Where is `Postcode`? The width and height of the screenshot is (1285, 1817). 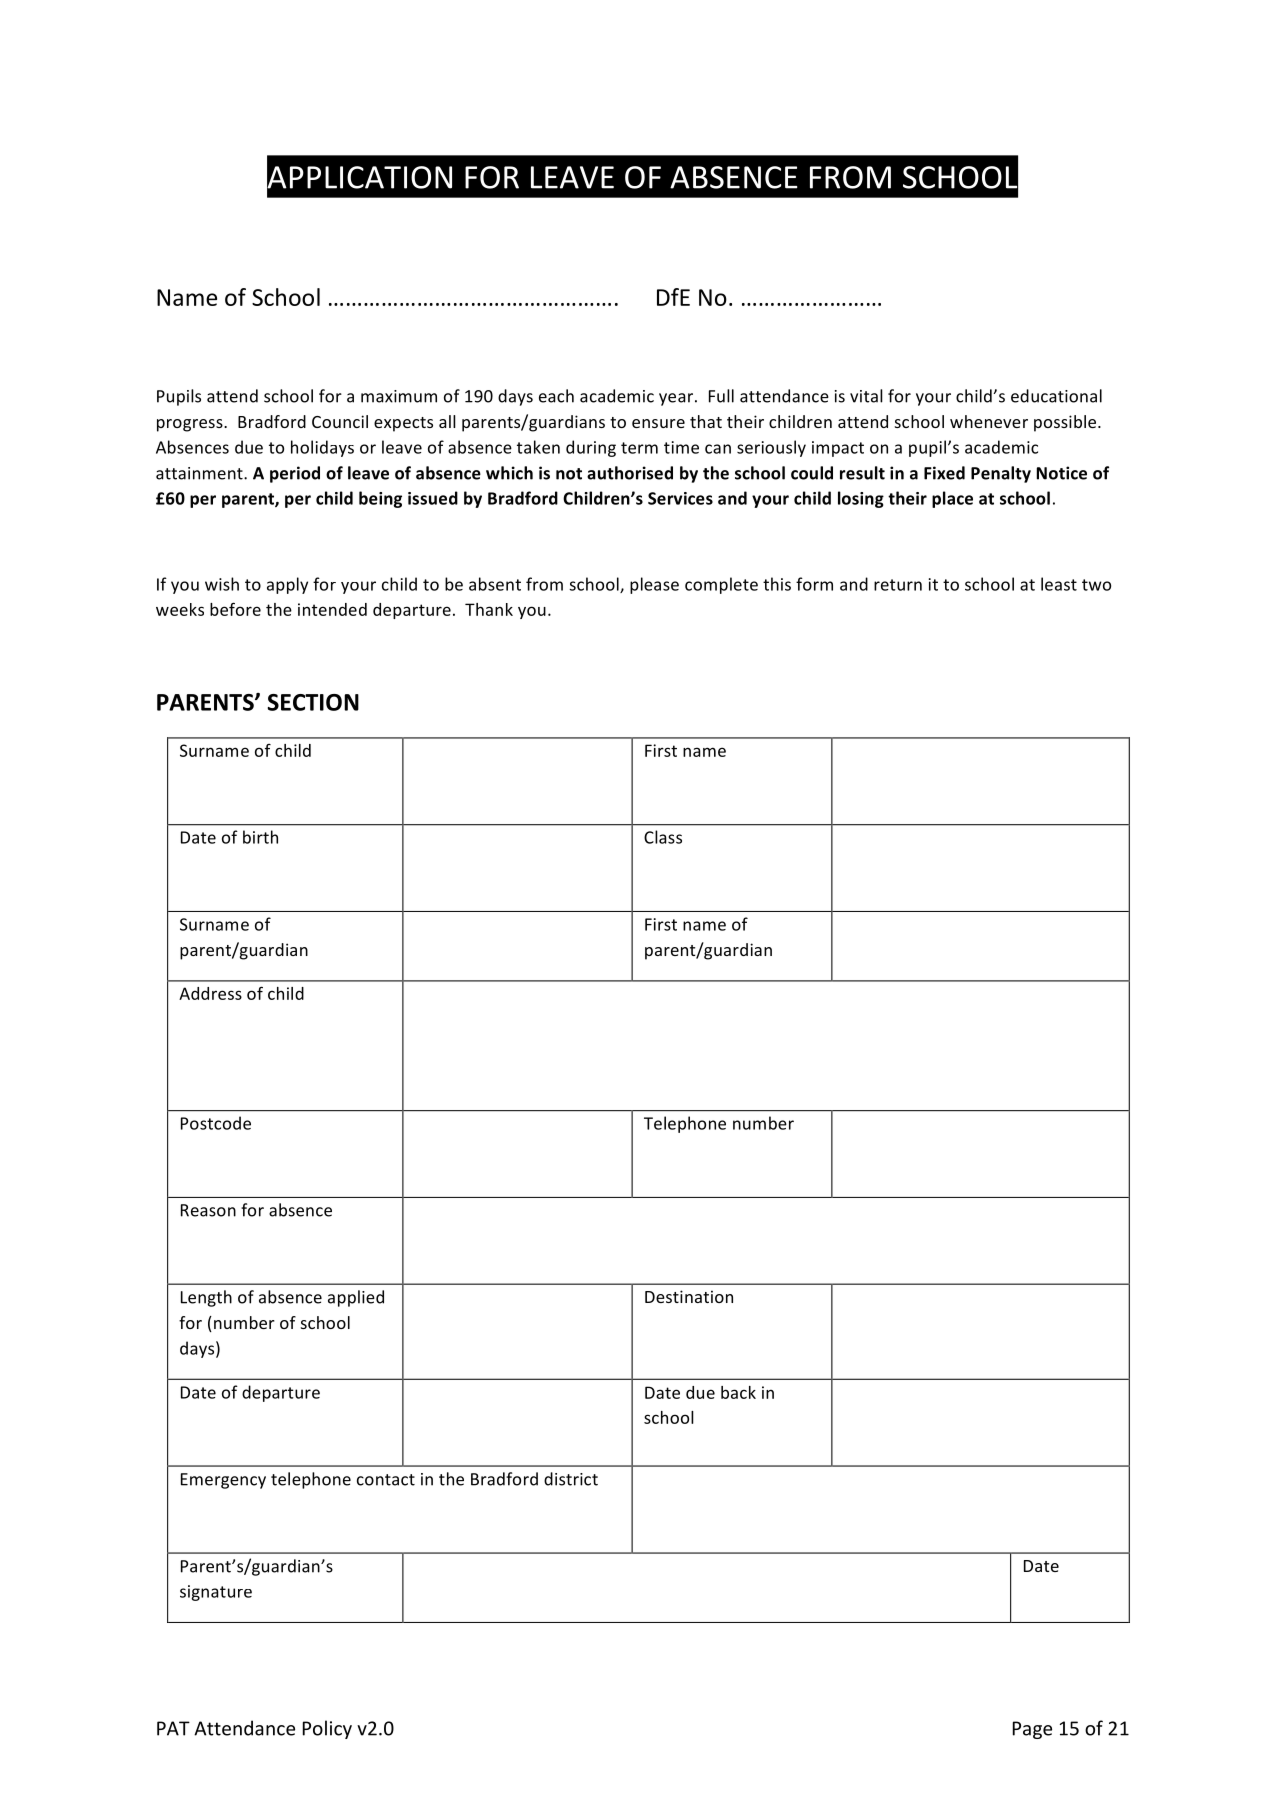
Postcode is located at coordinates (216, 1123).
